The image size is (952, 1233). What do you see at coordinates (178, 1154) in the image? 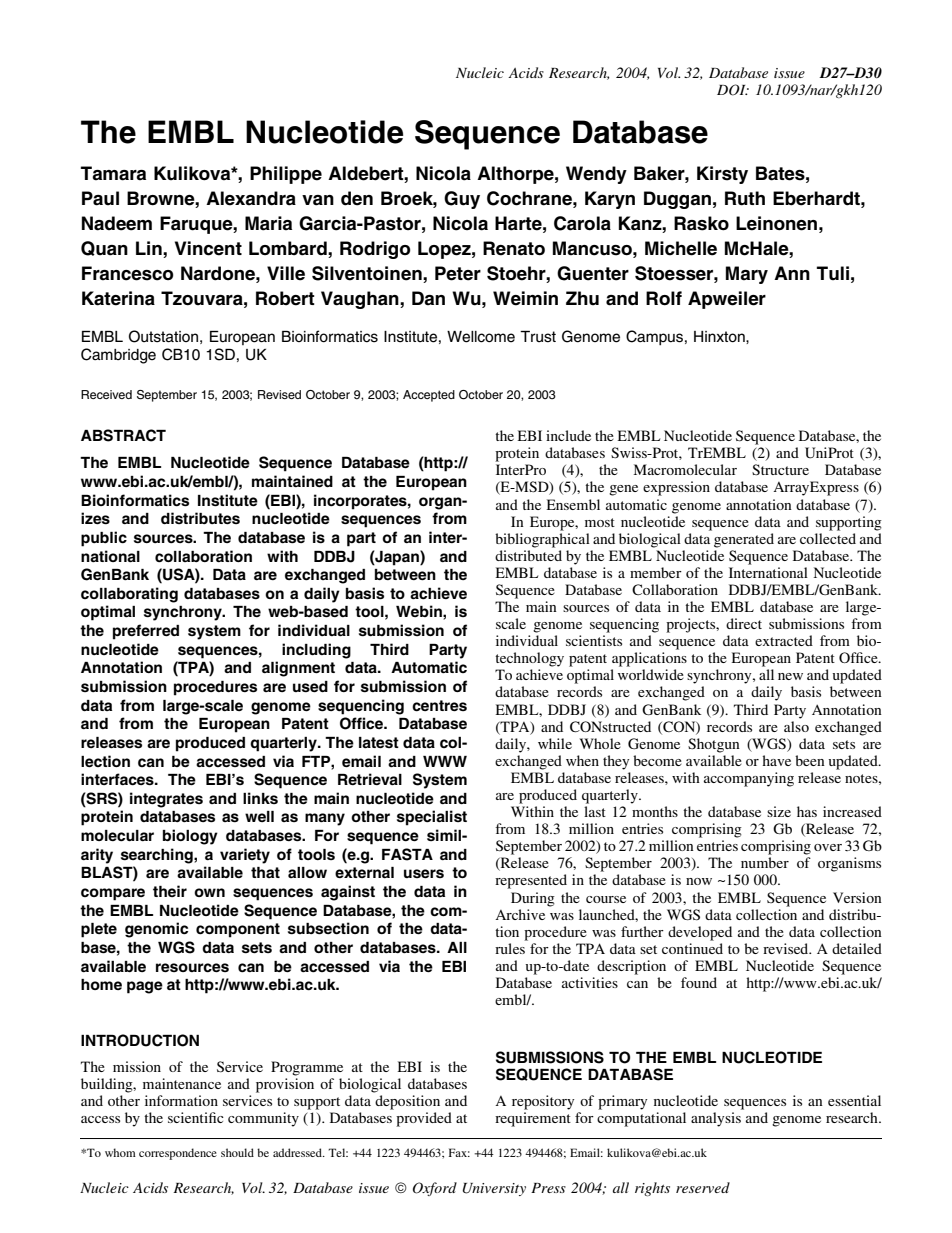
I see `correspondence` at bounding box center [178, 1154].
